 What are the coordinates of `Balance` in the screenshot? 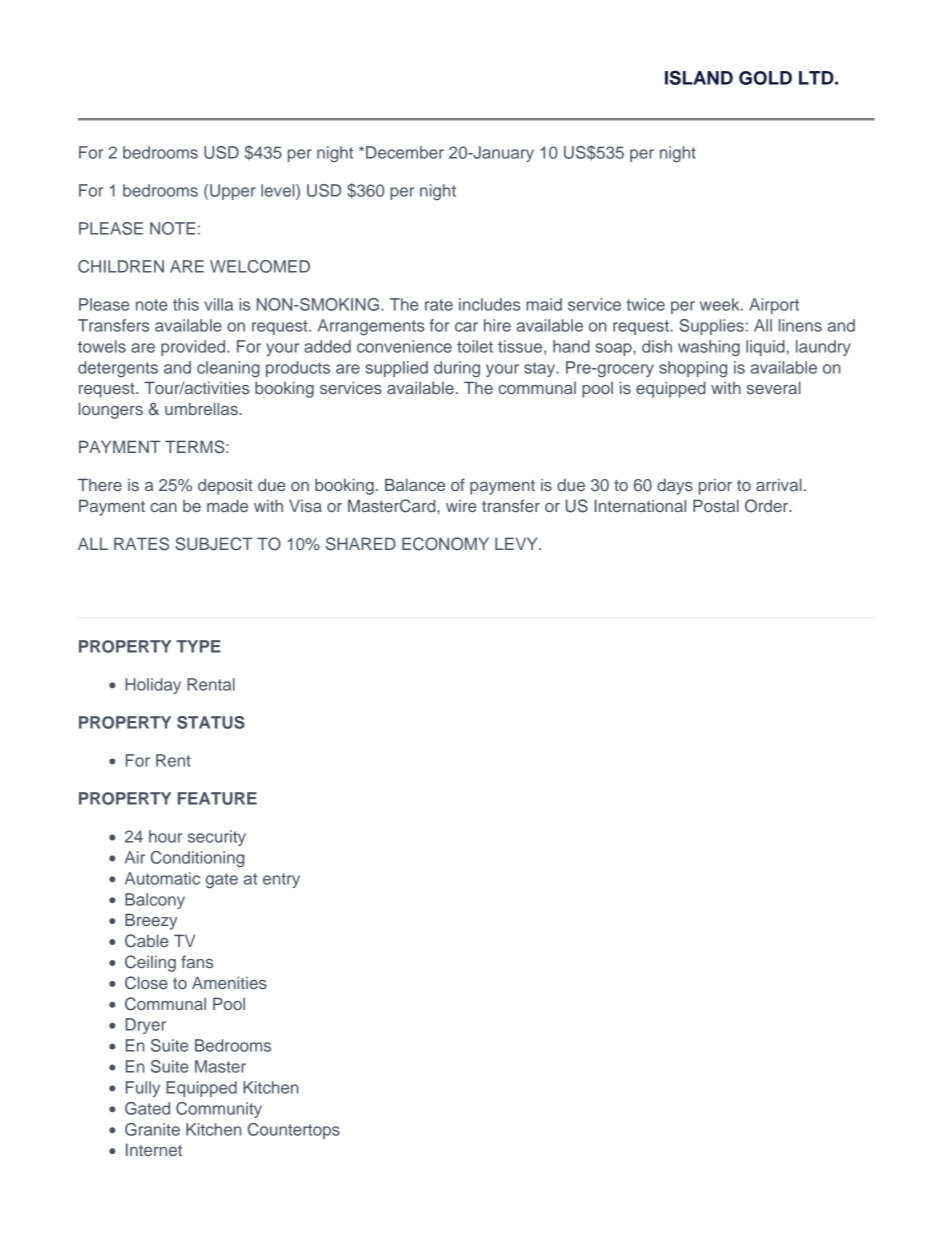 It's located at (415, 484).
